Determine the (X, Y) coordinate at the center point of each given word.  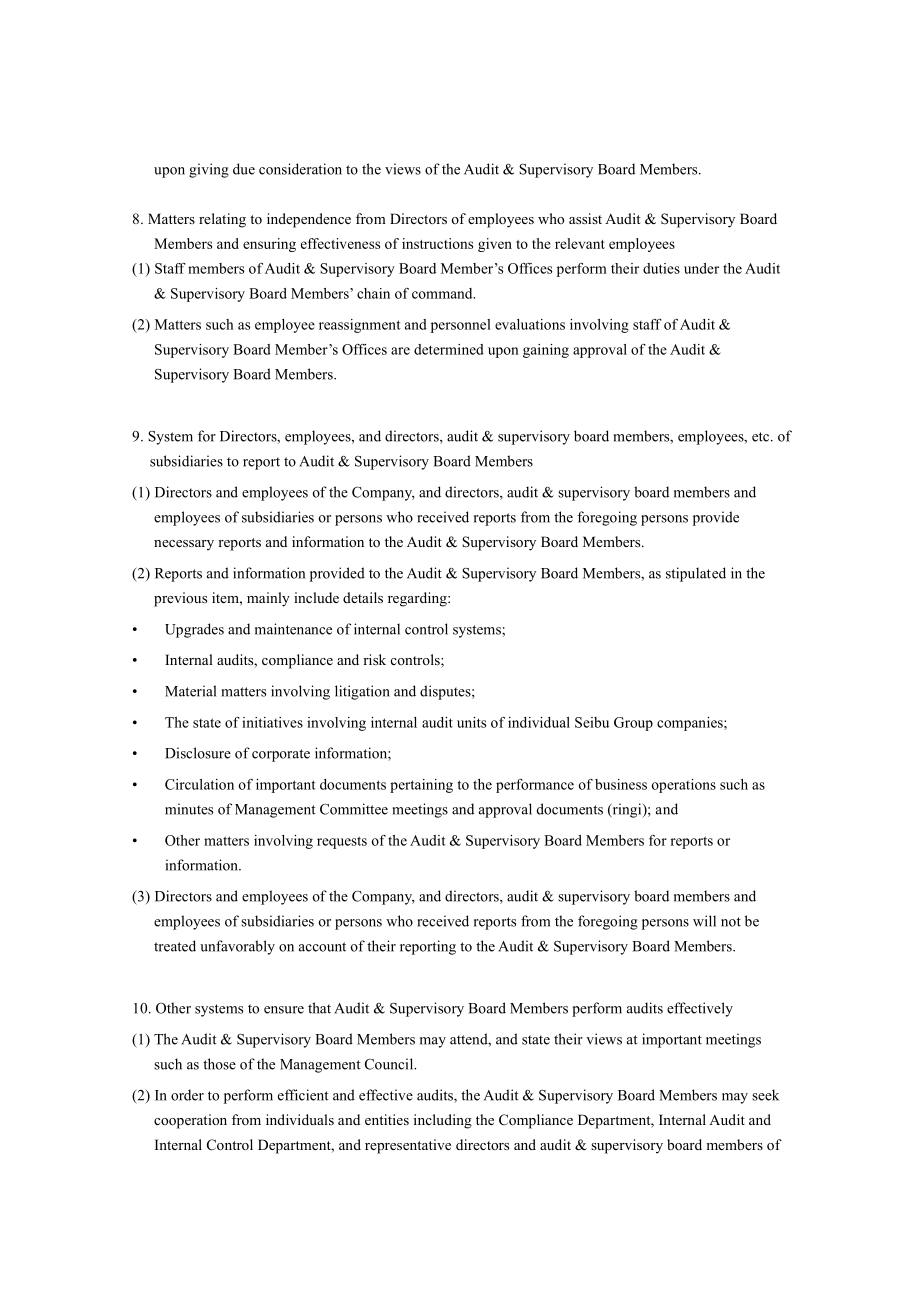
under (701, 268)
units (471, 722)
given (495, 245)
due (244, 169)
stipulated (696, 574)
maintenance (293, 629)
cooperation (190, 1121)
